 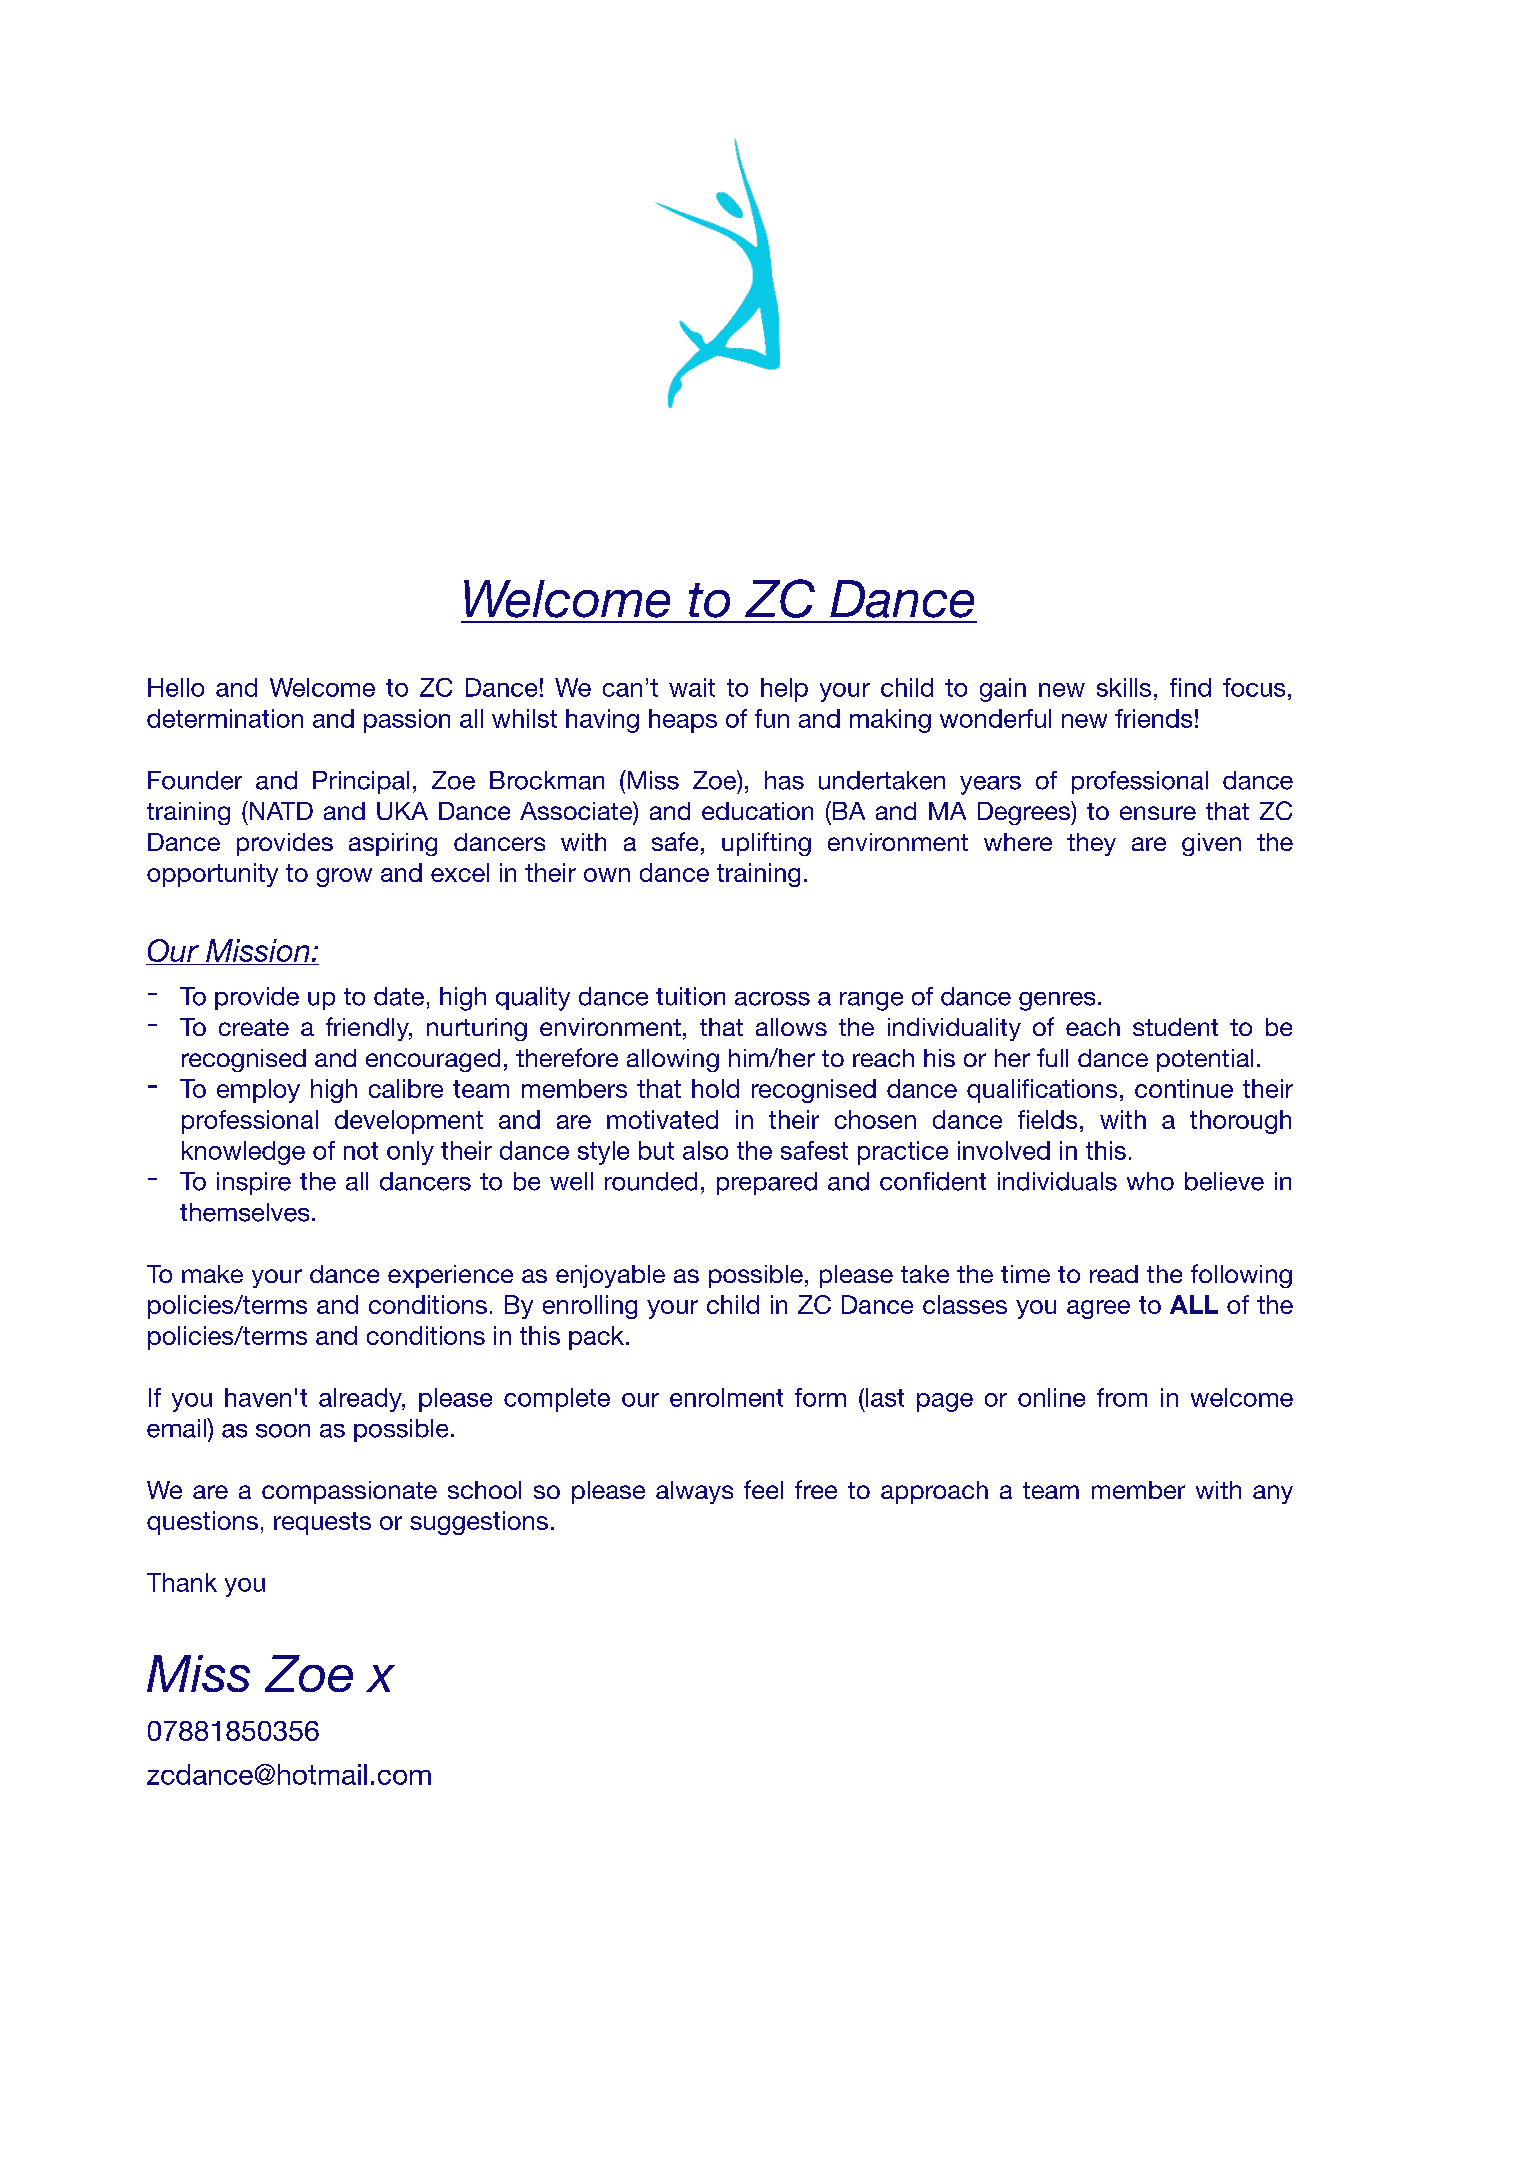 What do you see at coordinates (683, 721) in the screenshot?
I see `heaps` at bounding box center [683, 721].
